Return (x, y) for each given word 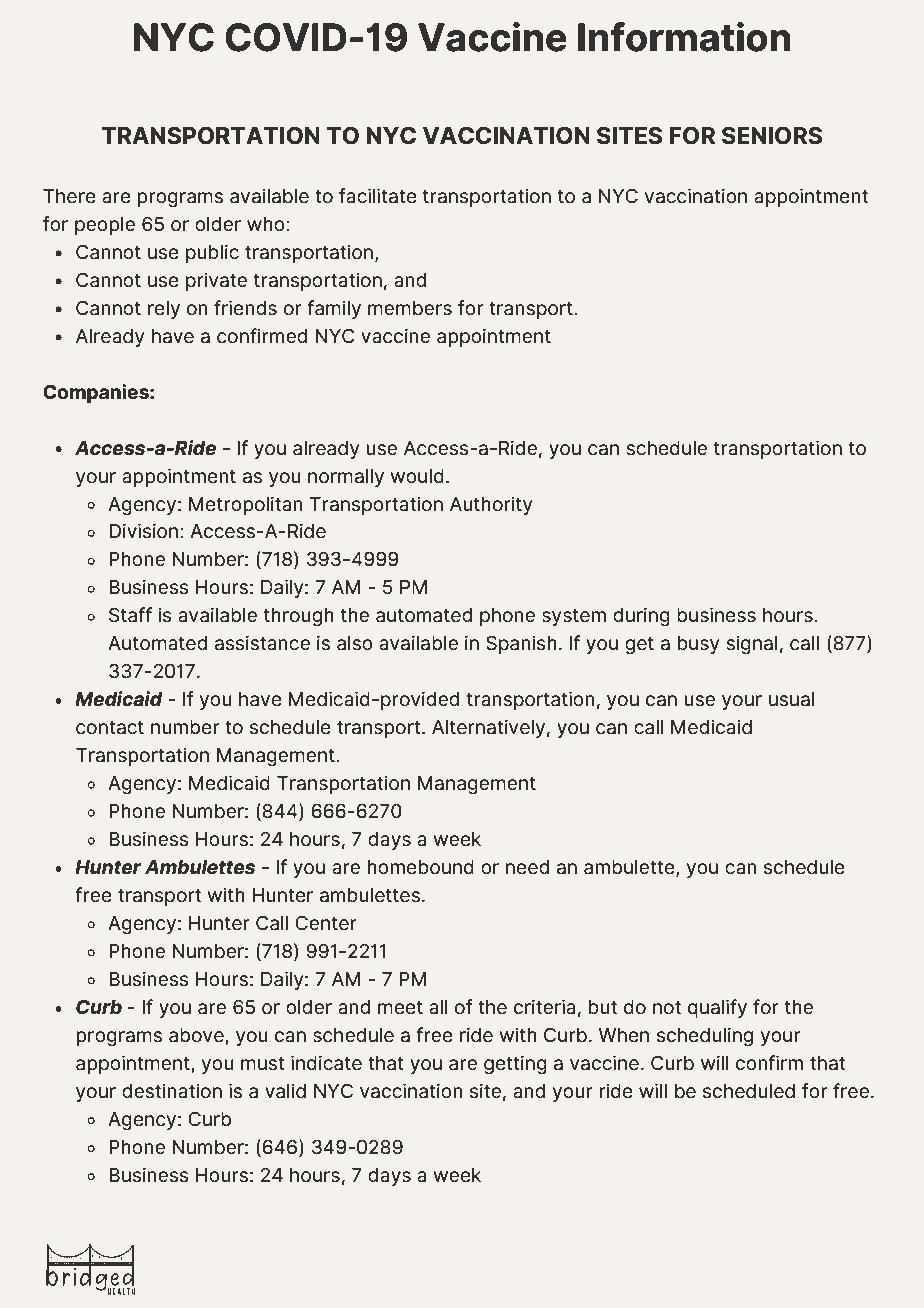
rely (164, 310)
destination (172, 1091)
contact (110, 728)
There (69, 196)
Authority (491, 505)
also (355, 643)
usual (791, 699)
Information (684, 37)
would (417, 476)
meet (400, 1008)
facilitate (378, 196)
